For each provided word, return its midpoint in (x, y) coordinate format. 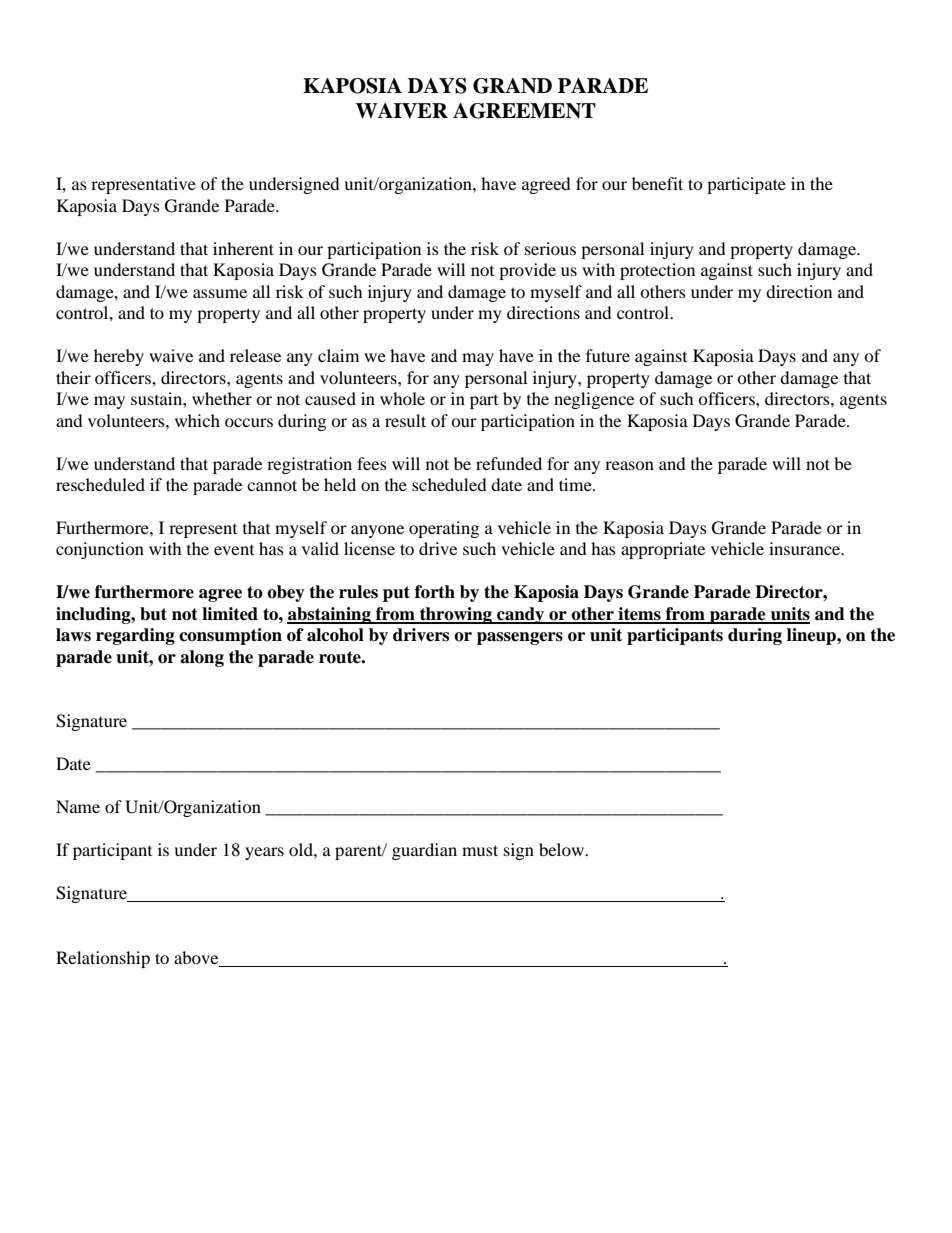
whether (222, 398)
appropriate (663, 550)
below (563, 849)
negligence (594, 400)
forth (435, 592)
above (196, 957)
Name (78, 806)
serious (550, 248)
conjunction (100, 550)
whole (402, 398)
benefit (657, 183)
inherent (243, 248)
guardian (424, 851)
